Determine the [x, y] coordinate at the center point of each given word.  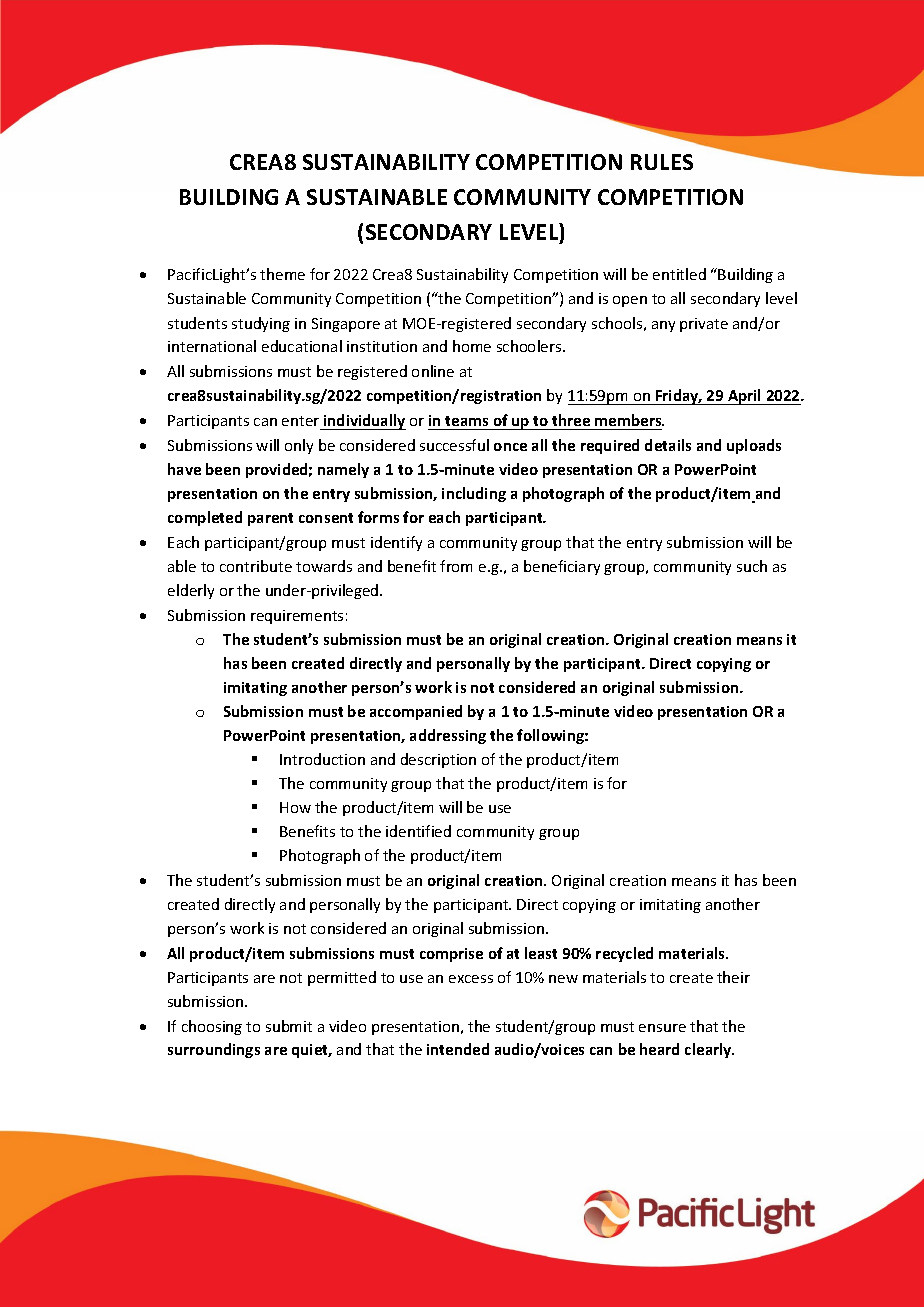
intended [458, 1049]
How [295, 807]
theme [282, 274]
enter [300, 421]
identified [418, 831]
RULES [662, 162]
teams [466, 421]
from [456, 566]
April [744, 397]
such [752, 566]
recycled [624, 954]
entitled [679, 274]
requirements [297, 617]
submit [289, 1026]
